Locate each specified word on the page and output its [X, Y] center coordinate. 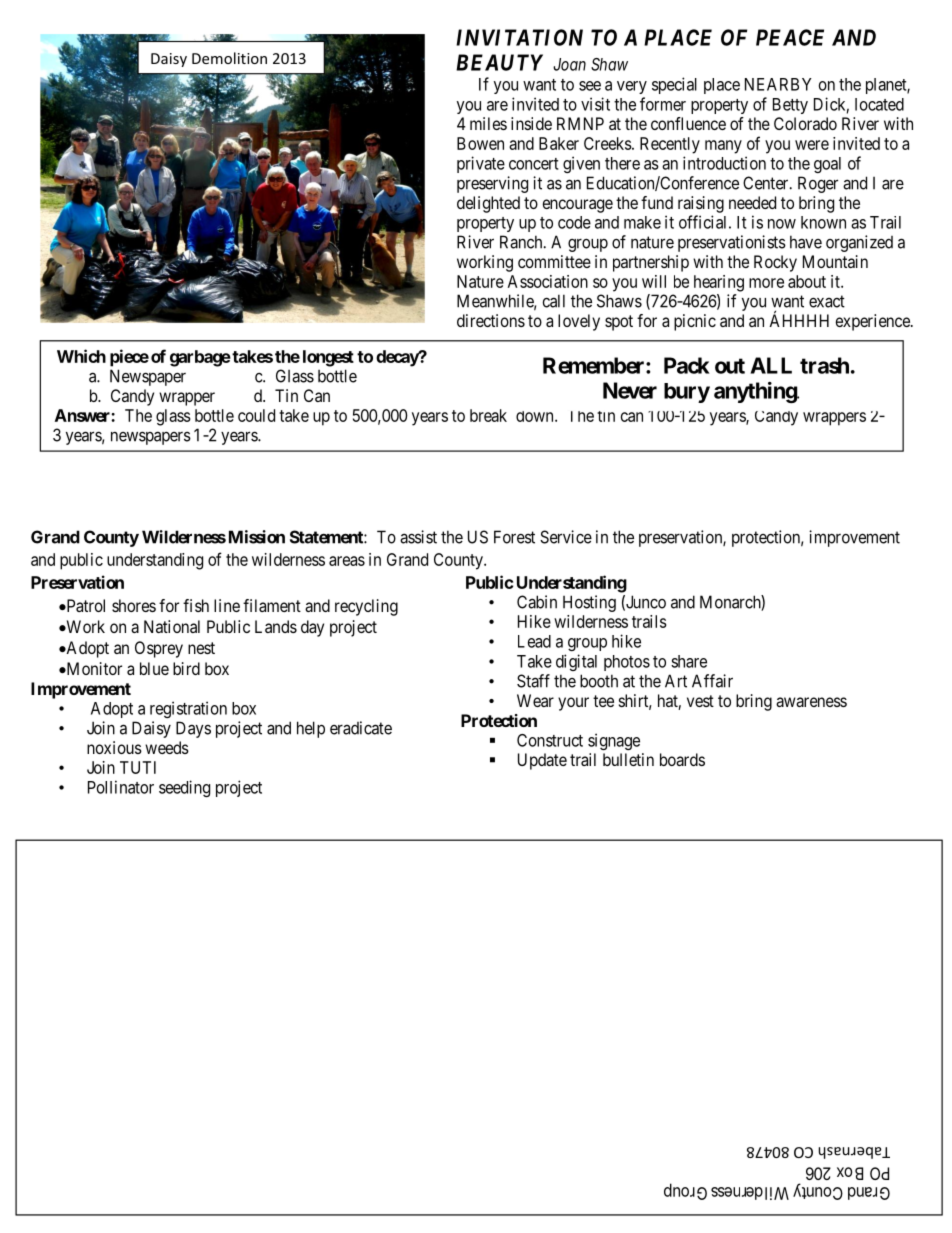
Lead [534, 641]
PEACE [790, 37]
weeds [167, 747]
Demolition [229, 58]
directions [491, 320]
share [689, 661]
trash [824, 365]
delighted [488, 204]
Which [81, 356]
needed [752, 202]
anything [756, 392]
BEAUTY [499, 62]
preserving [492, 184]
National [172, 626]
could [256, 415]
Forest [514, 537]
